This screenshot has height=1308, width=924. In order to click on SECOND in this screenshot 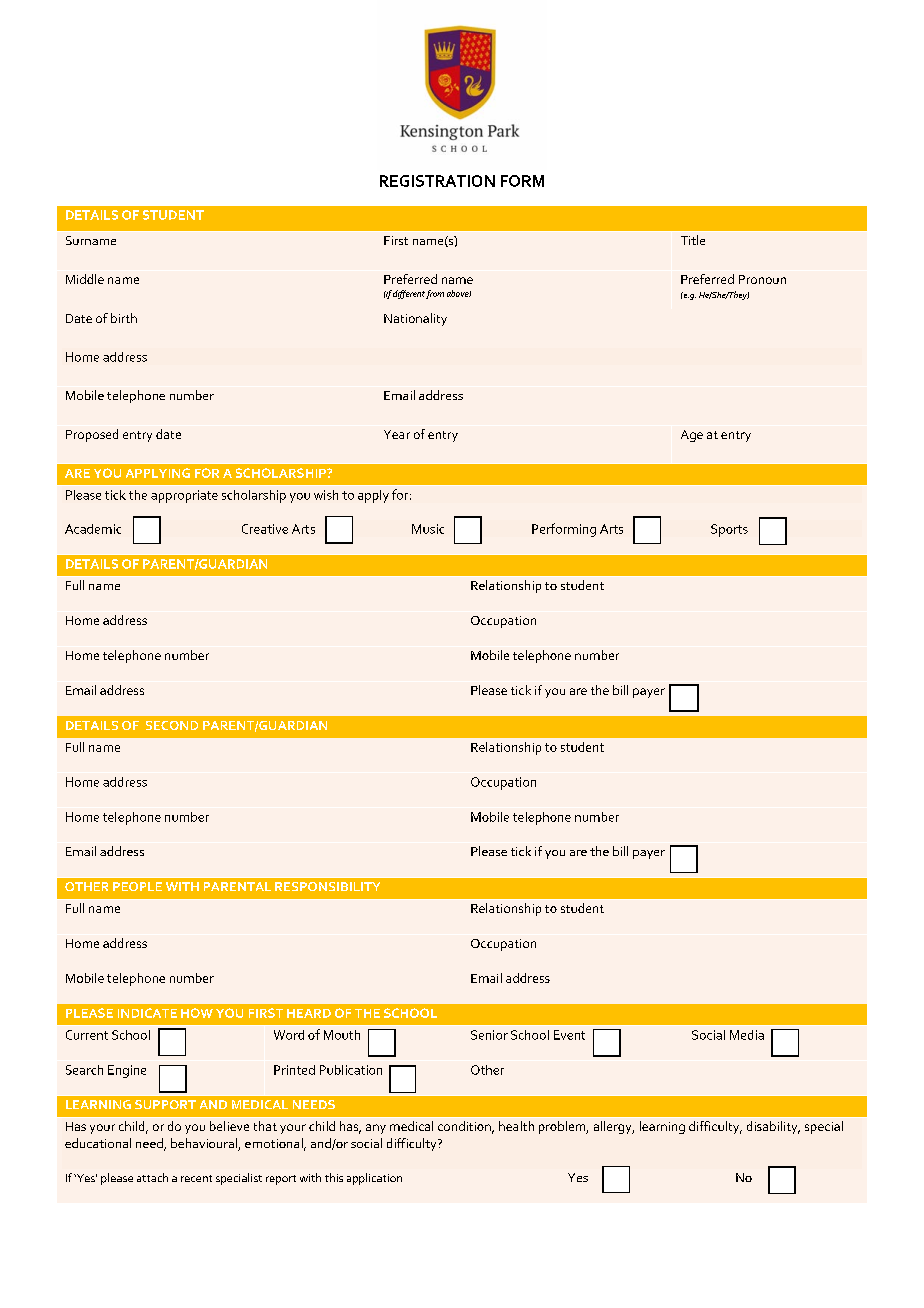, I will do `click(172, 725)`.
